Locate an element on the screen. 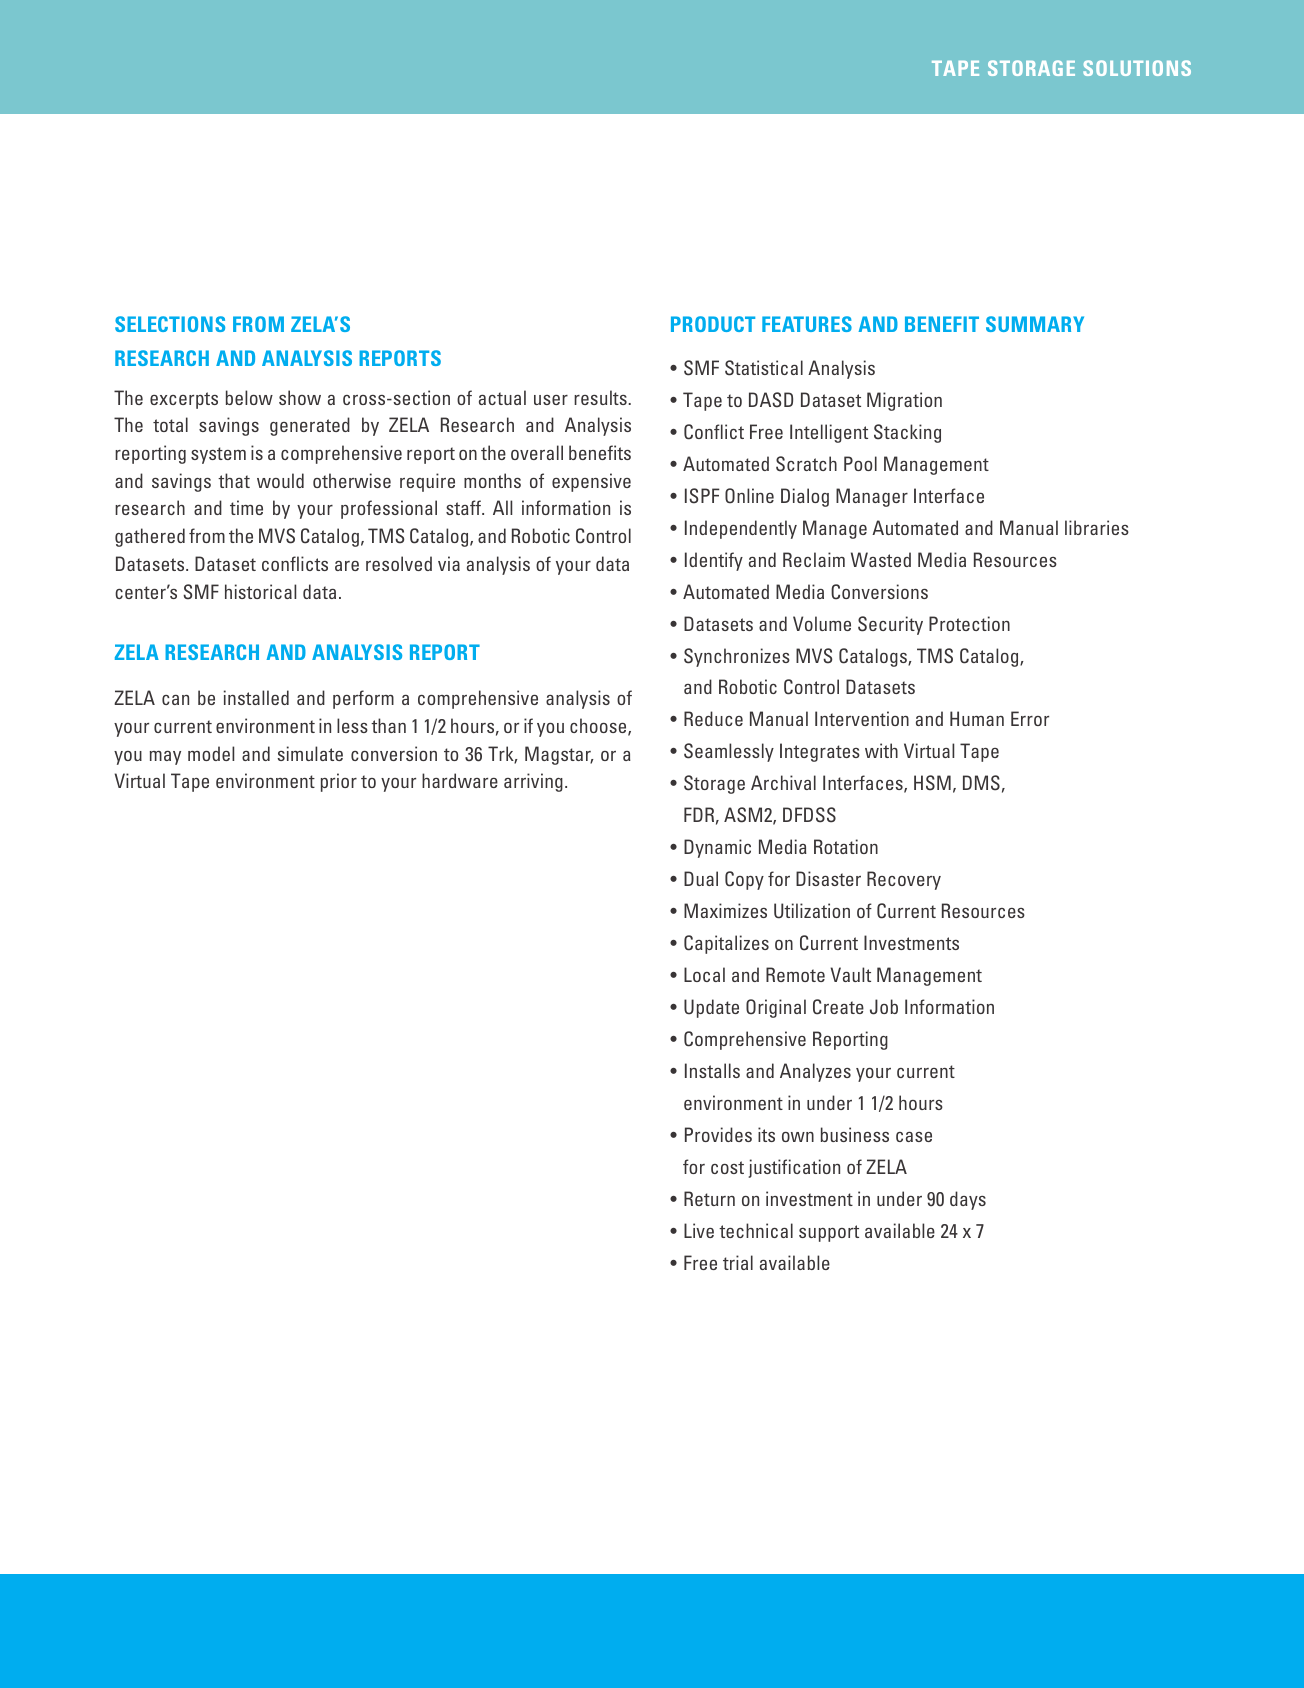 The width and height of the screenshot is (1304, 1688). PRODUCT is located at coordinates (713, 324).
